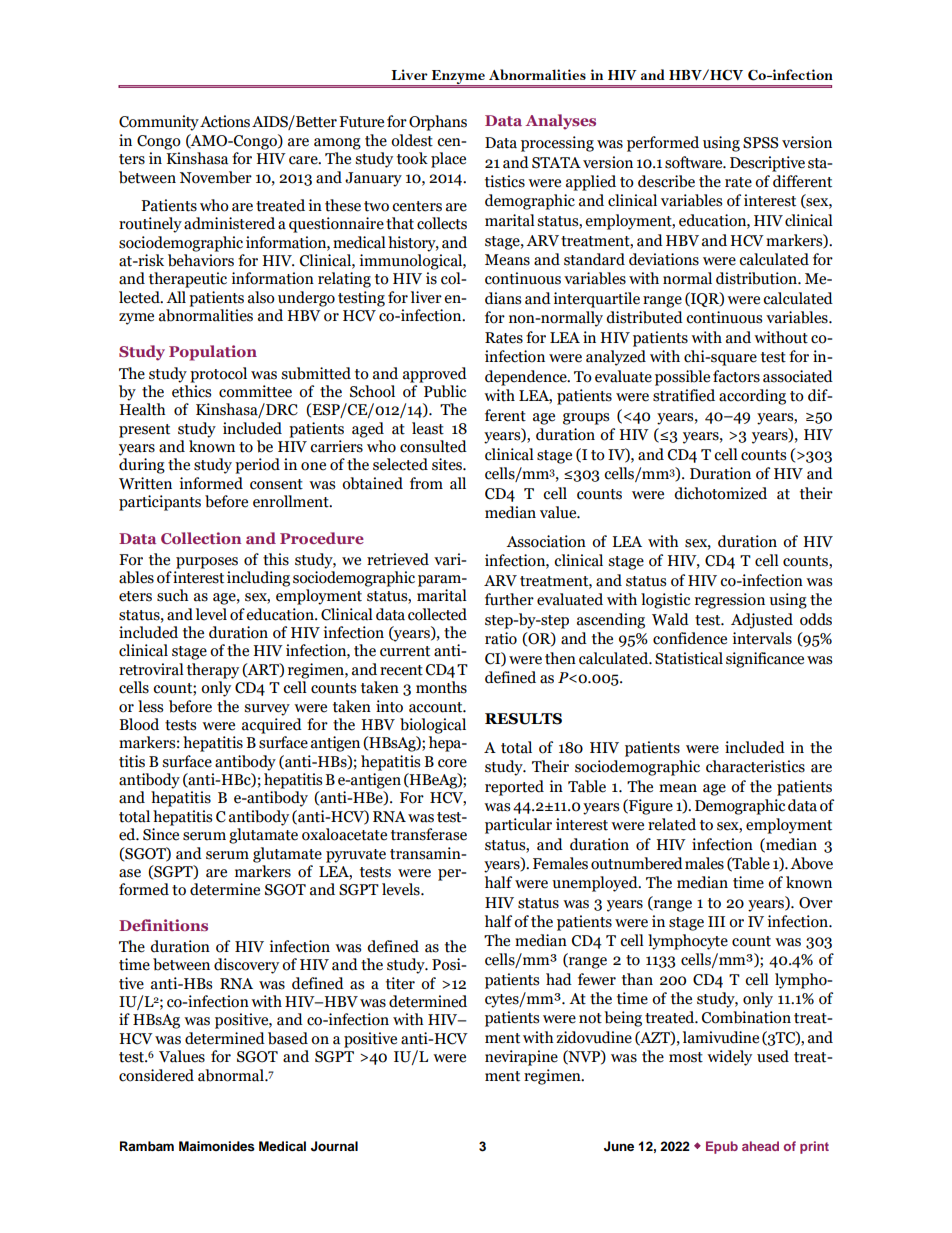 The width and height of the screenshot is (952, 1233). What do you see at coordinates (514, 788) in the screenshot?
I see `reported` at bounding box center [514, 788].
